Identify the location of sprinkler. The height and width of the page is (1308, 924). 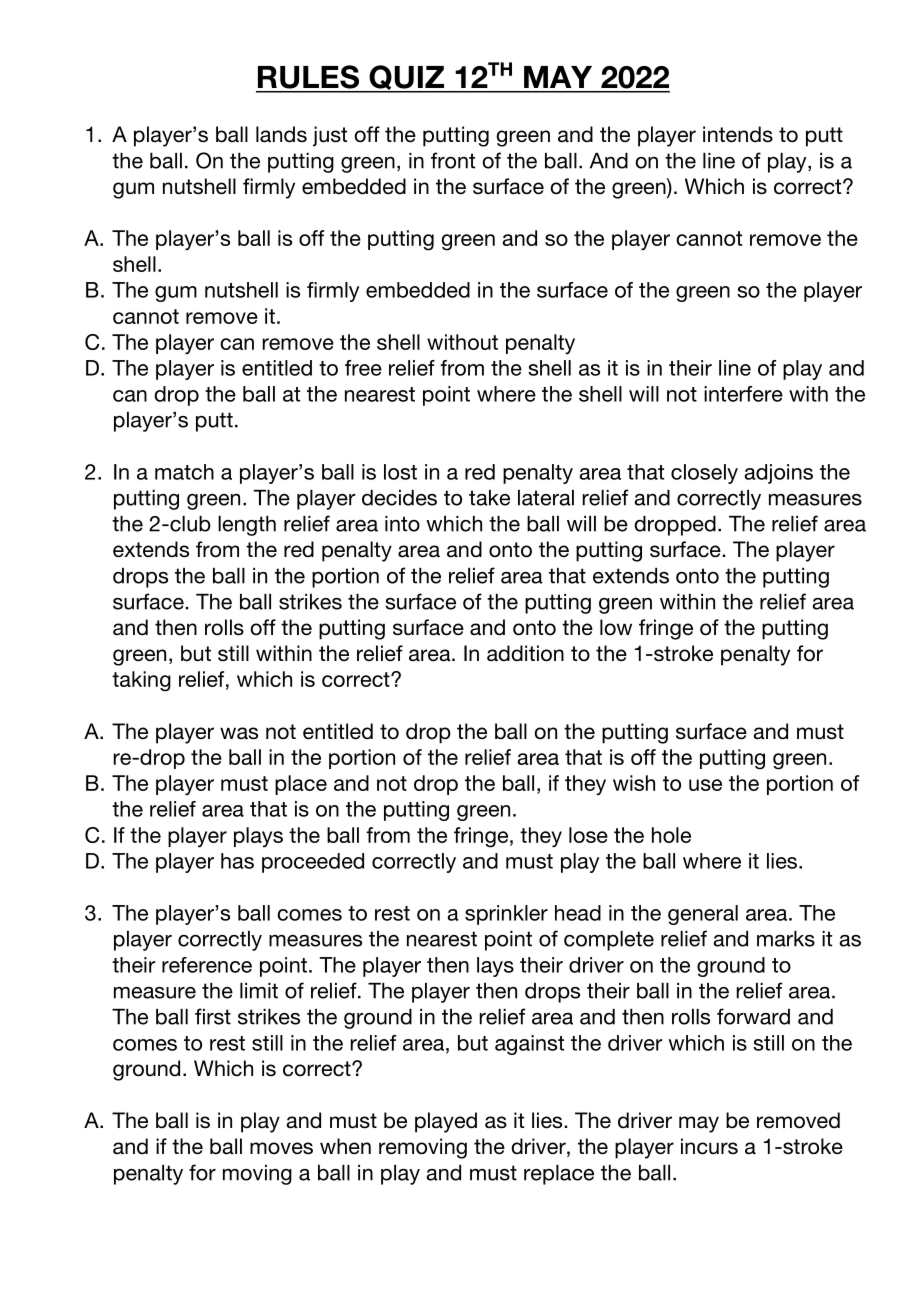
(506, 915).
